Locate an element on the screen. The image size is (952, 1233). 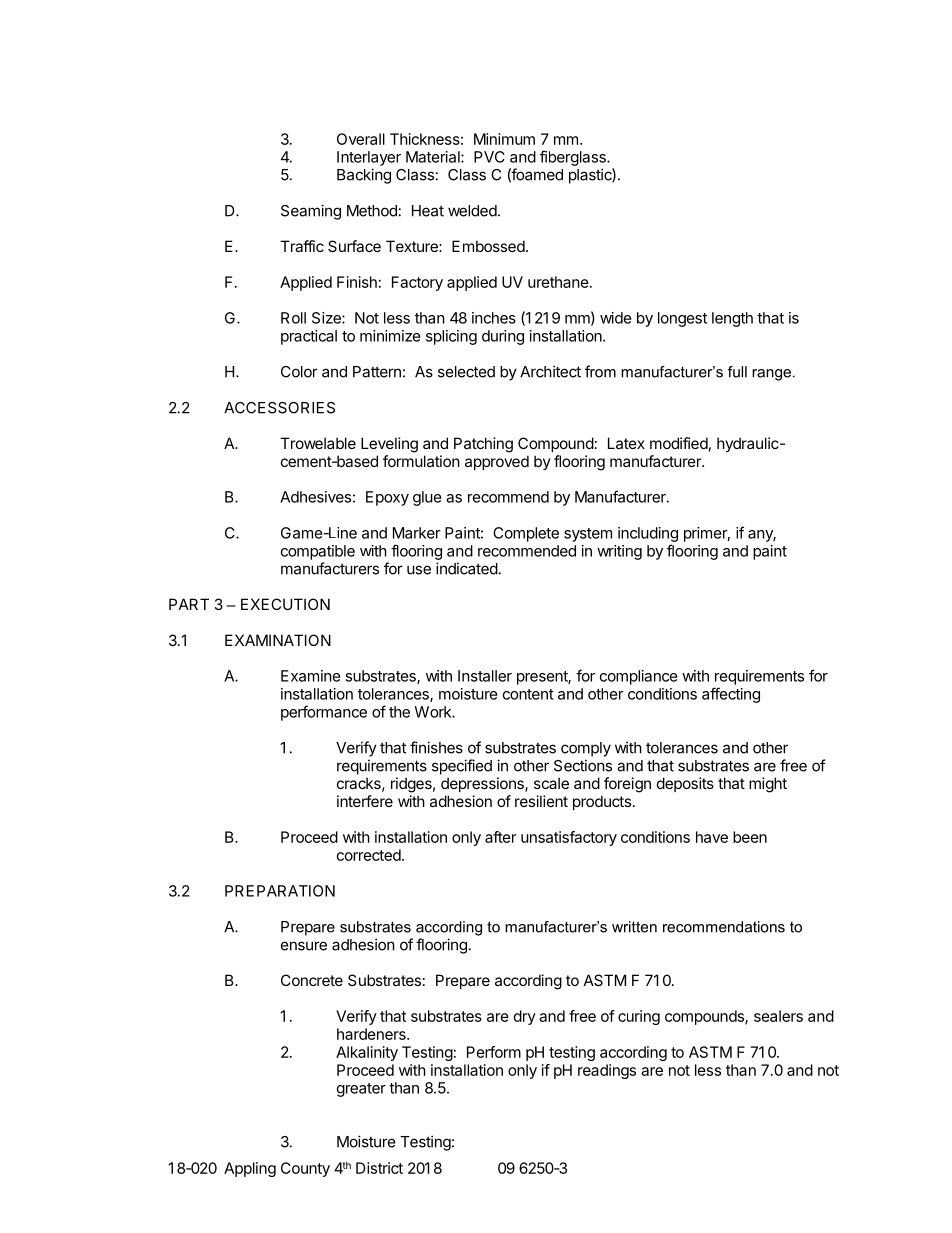
District is located at coordinates (379, 1168).
